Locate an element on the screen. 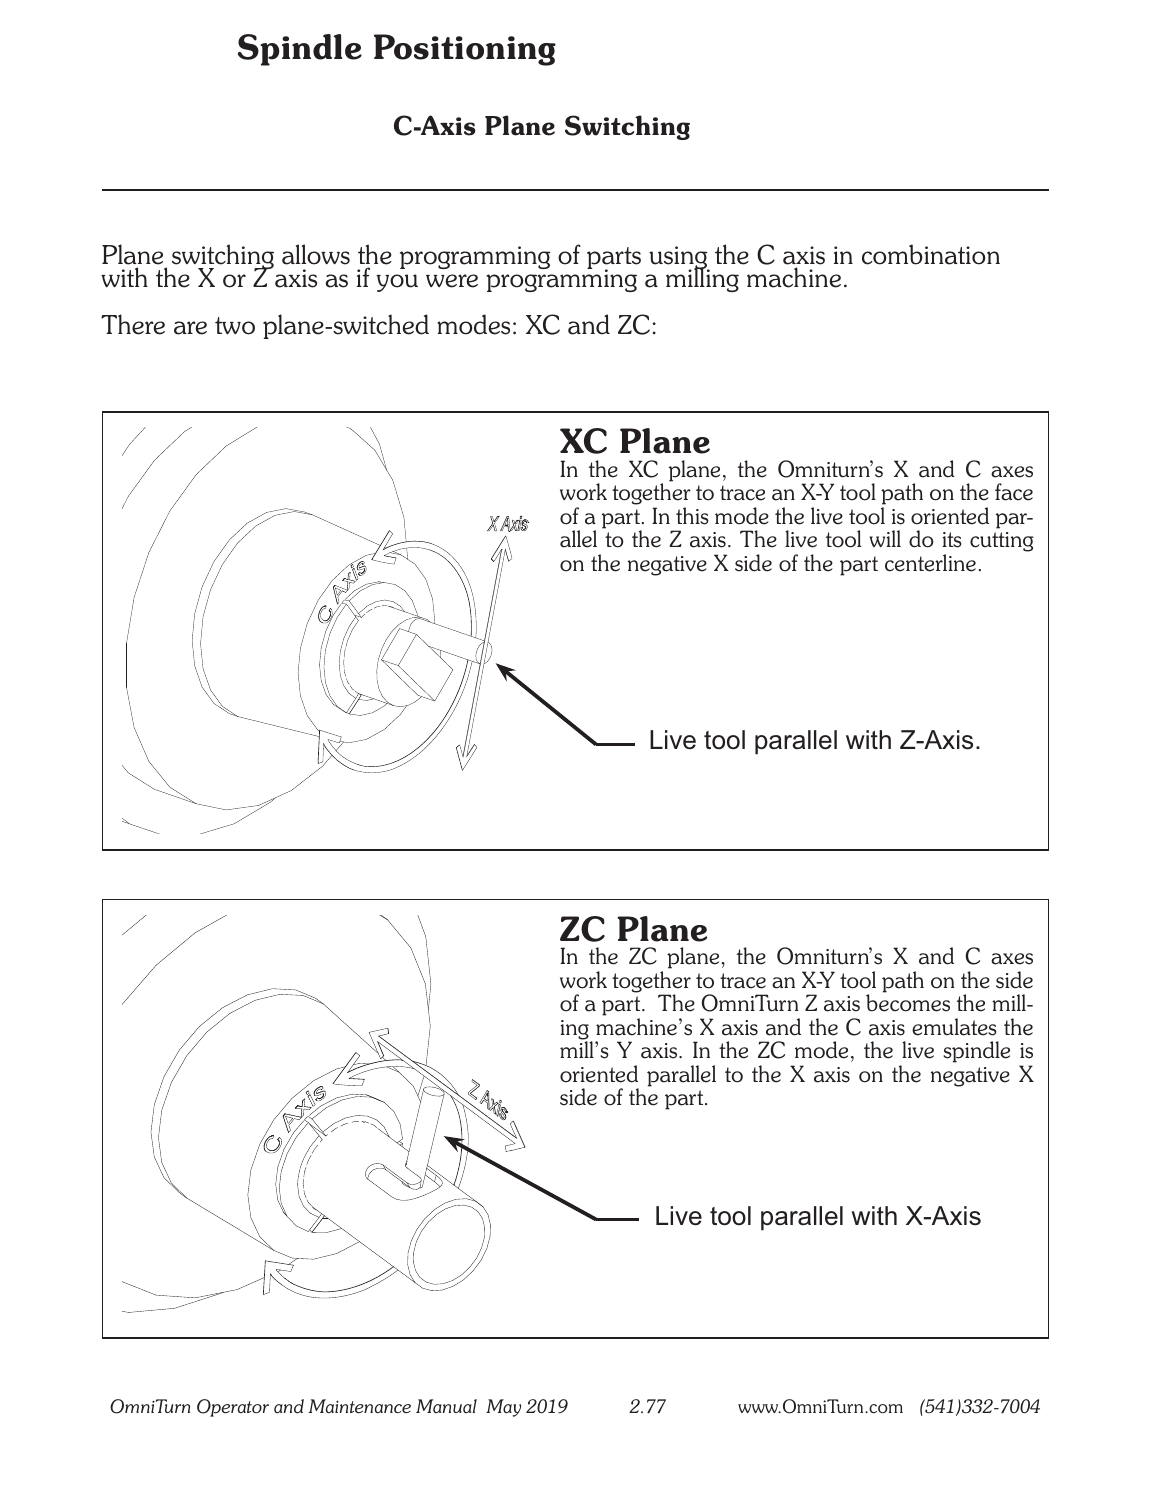 This screenshot has height=1489, width=1151. two is located at coordinates (235, 326).
